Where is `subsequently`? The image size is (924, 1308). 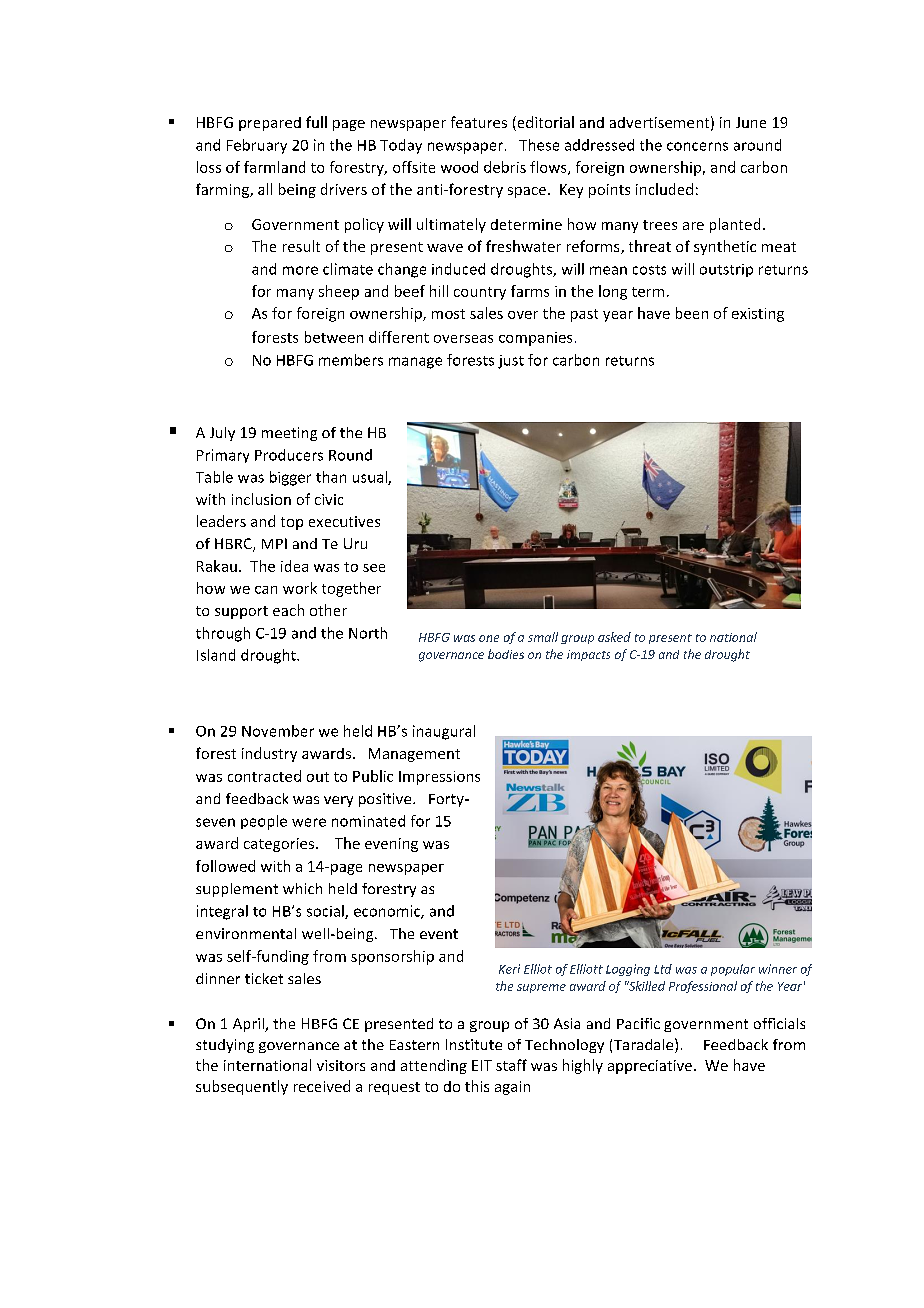 subsequently is located at coordinates (242, 1087).
